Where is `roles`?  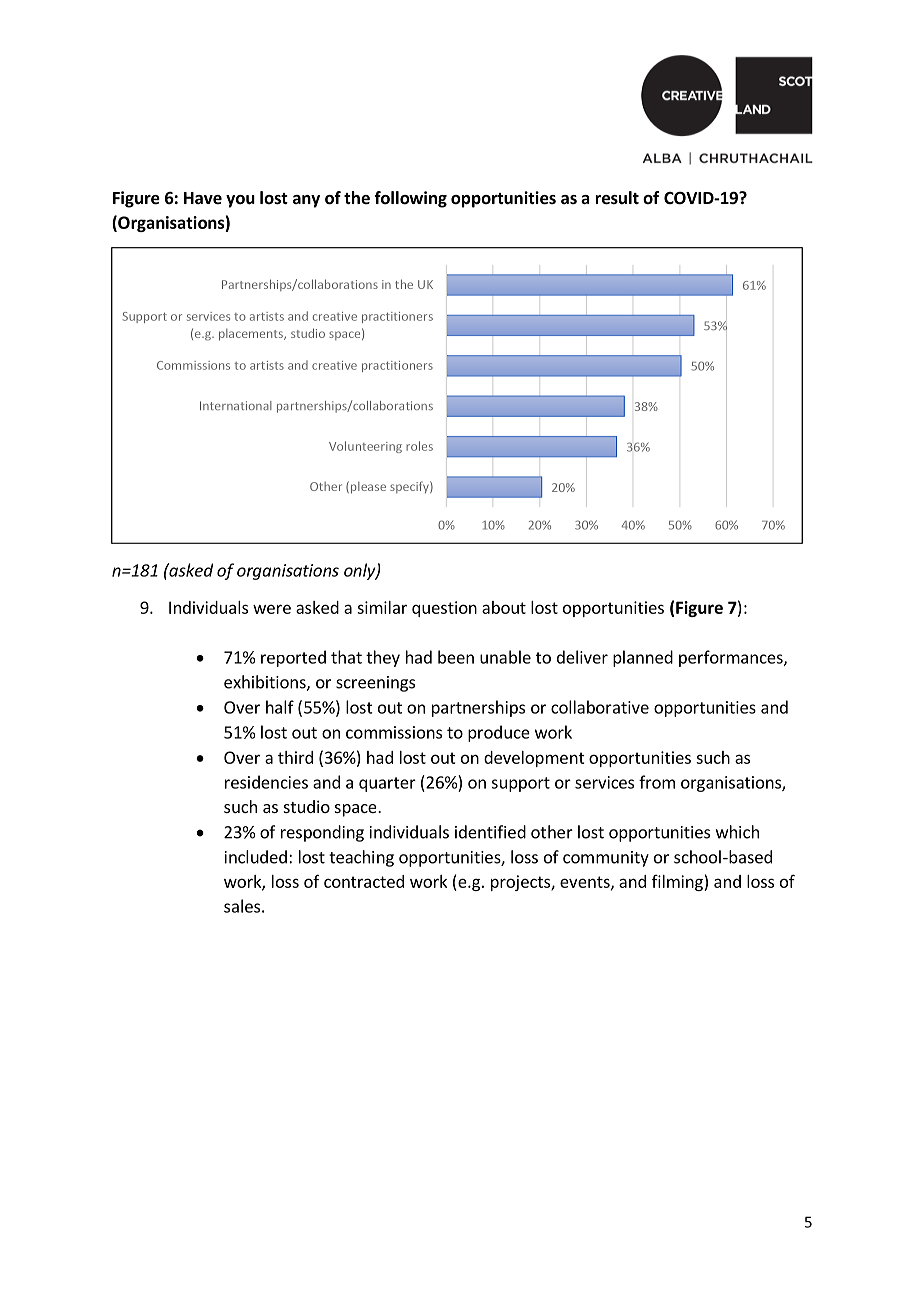
roles is located at coordinates (419, 446).
